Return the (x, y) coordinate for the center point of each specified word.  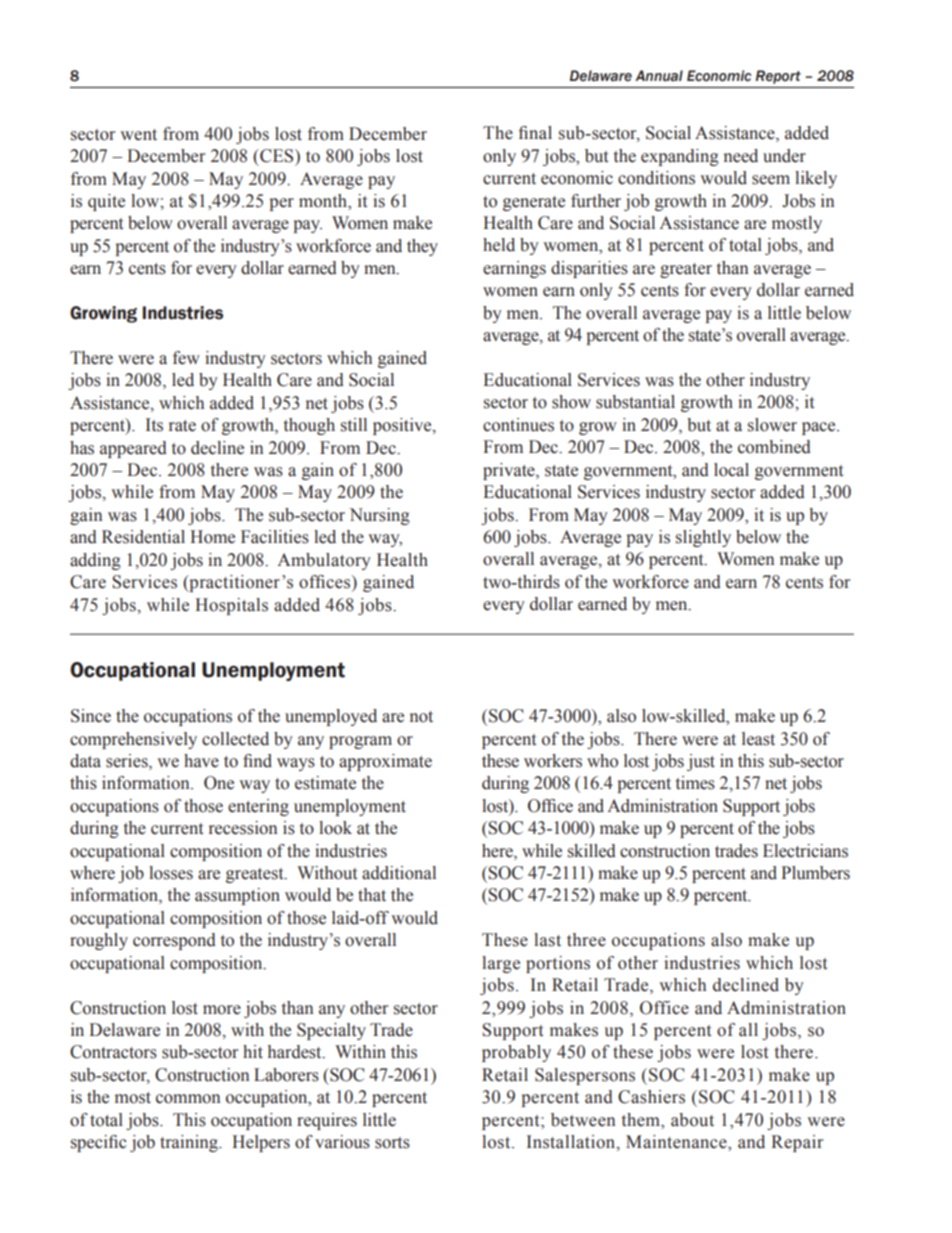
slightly (703, 538)
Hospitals (231, 606)
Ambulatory (324, 561)
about (692, 1120)
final (535, 133)
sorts (392, 1143)
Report (778, 77)
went (138, 135)
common (188, 1099)
